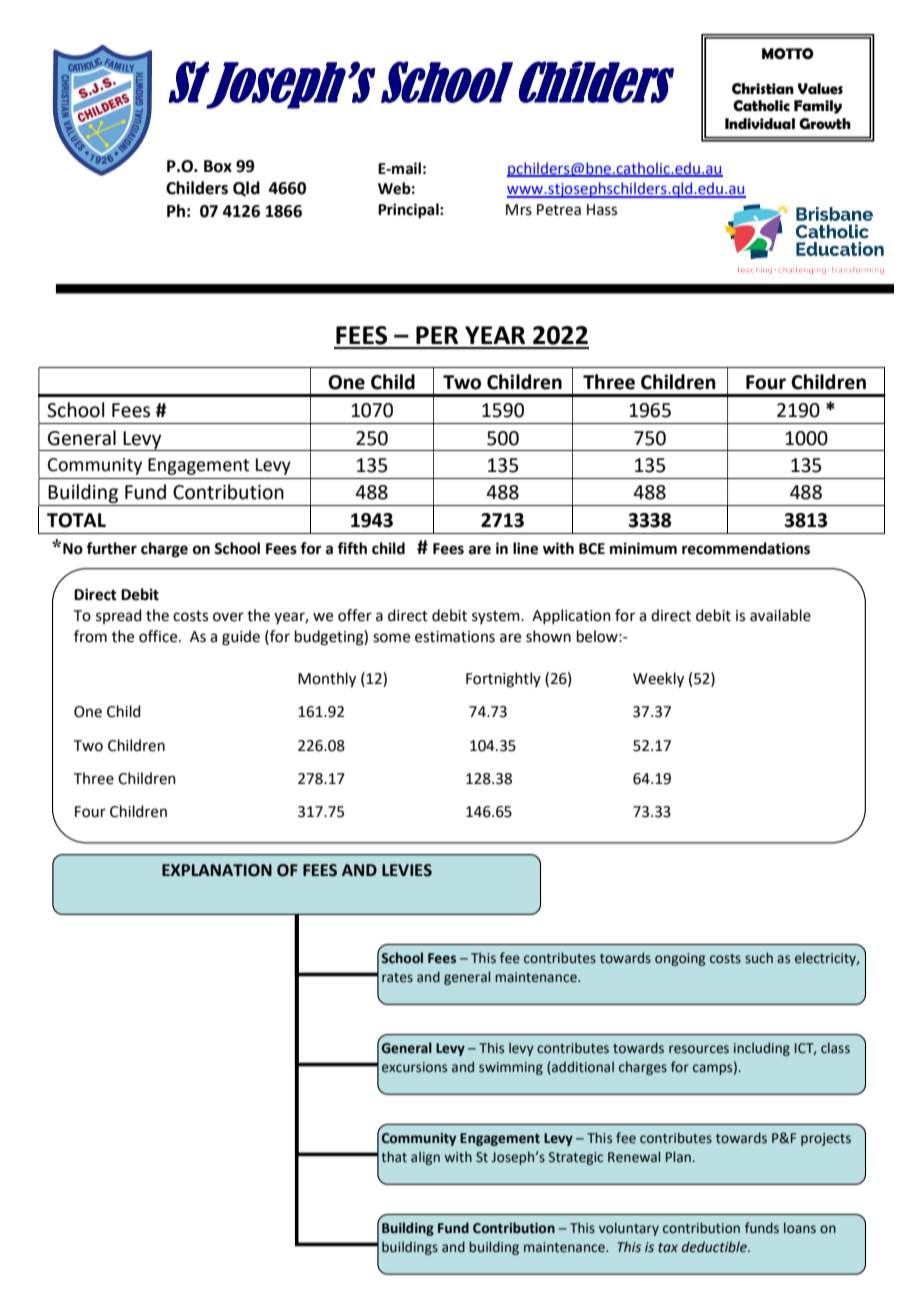 The height and width of the screenshot is (1308, 924). What do you see at coordinates (525, 548) in the screenshot?
I see `line` at bounding box center [525, 548].
